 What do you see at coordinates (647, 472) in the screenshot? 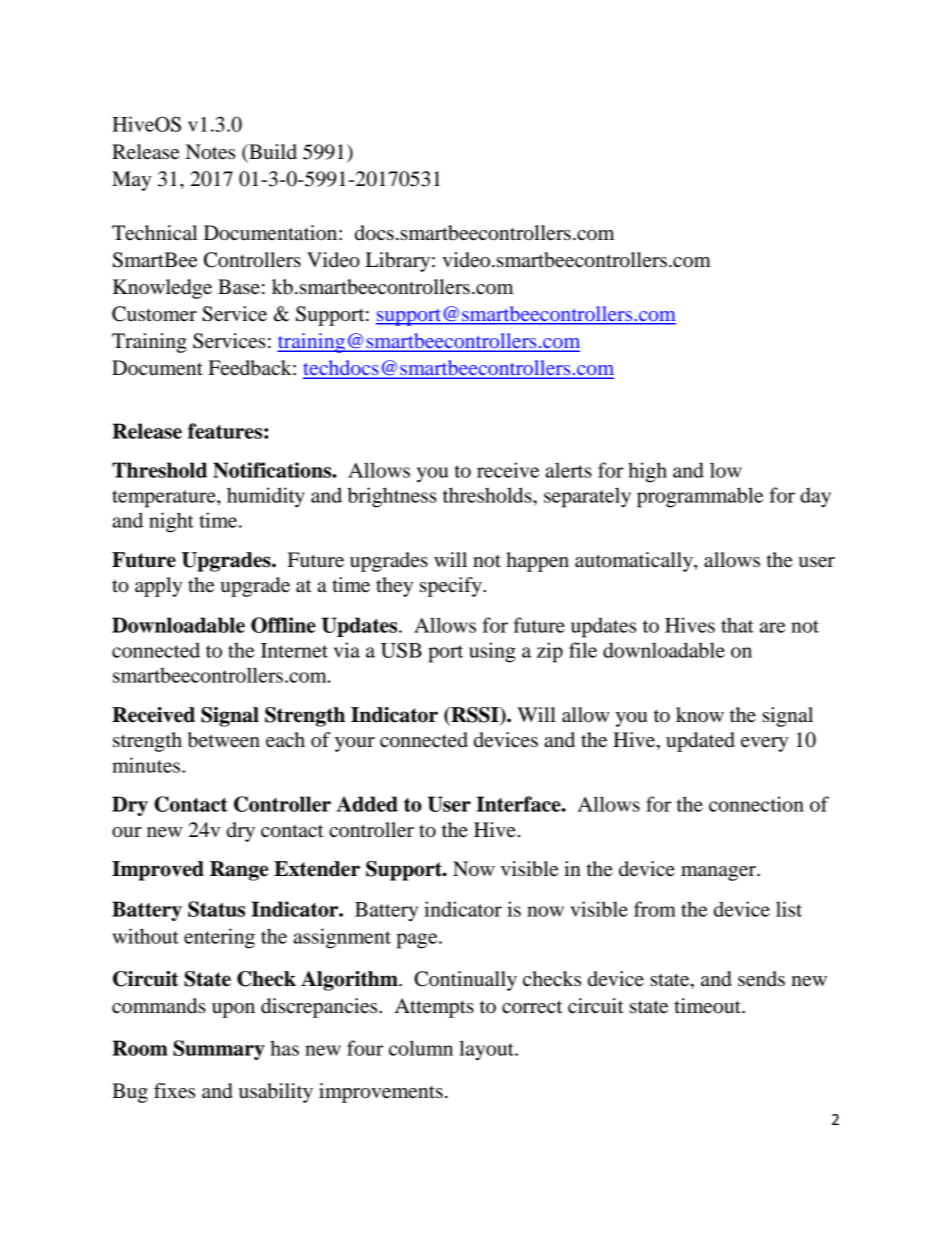
I see `high` at bounding box center [647, 472].
